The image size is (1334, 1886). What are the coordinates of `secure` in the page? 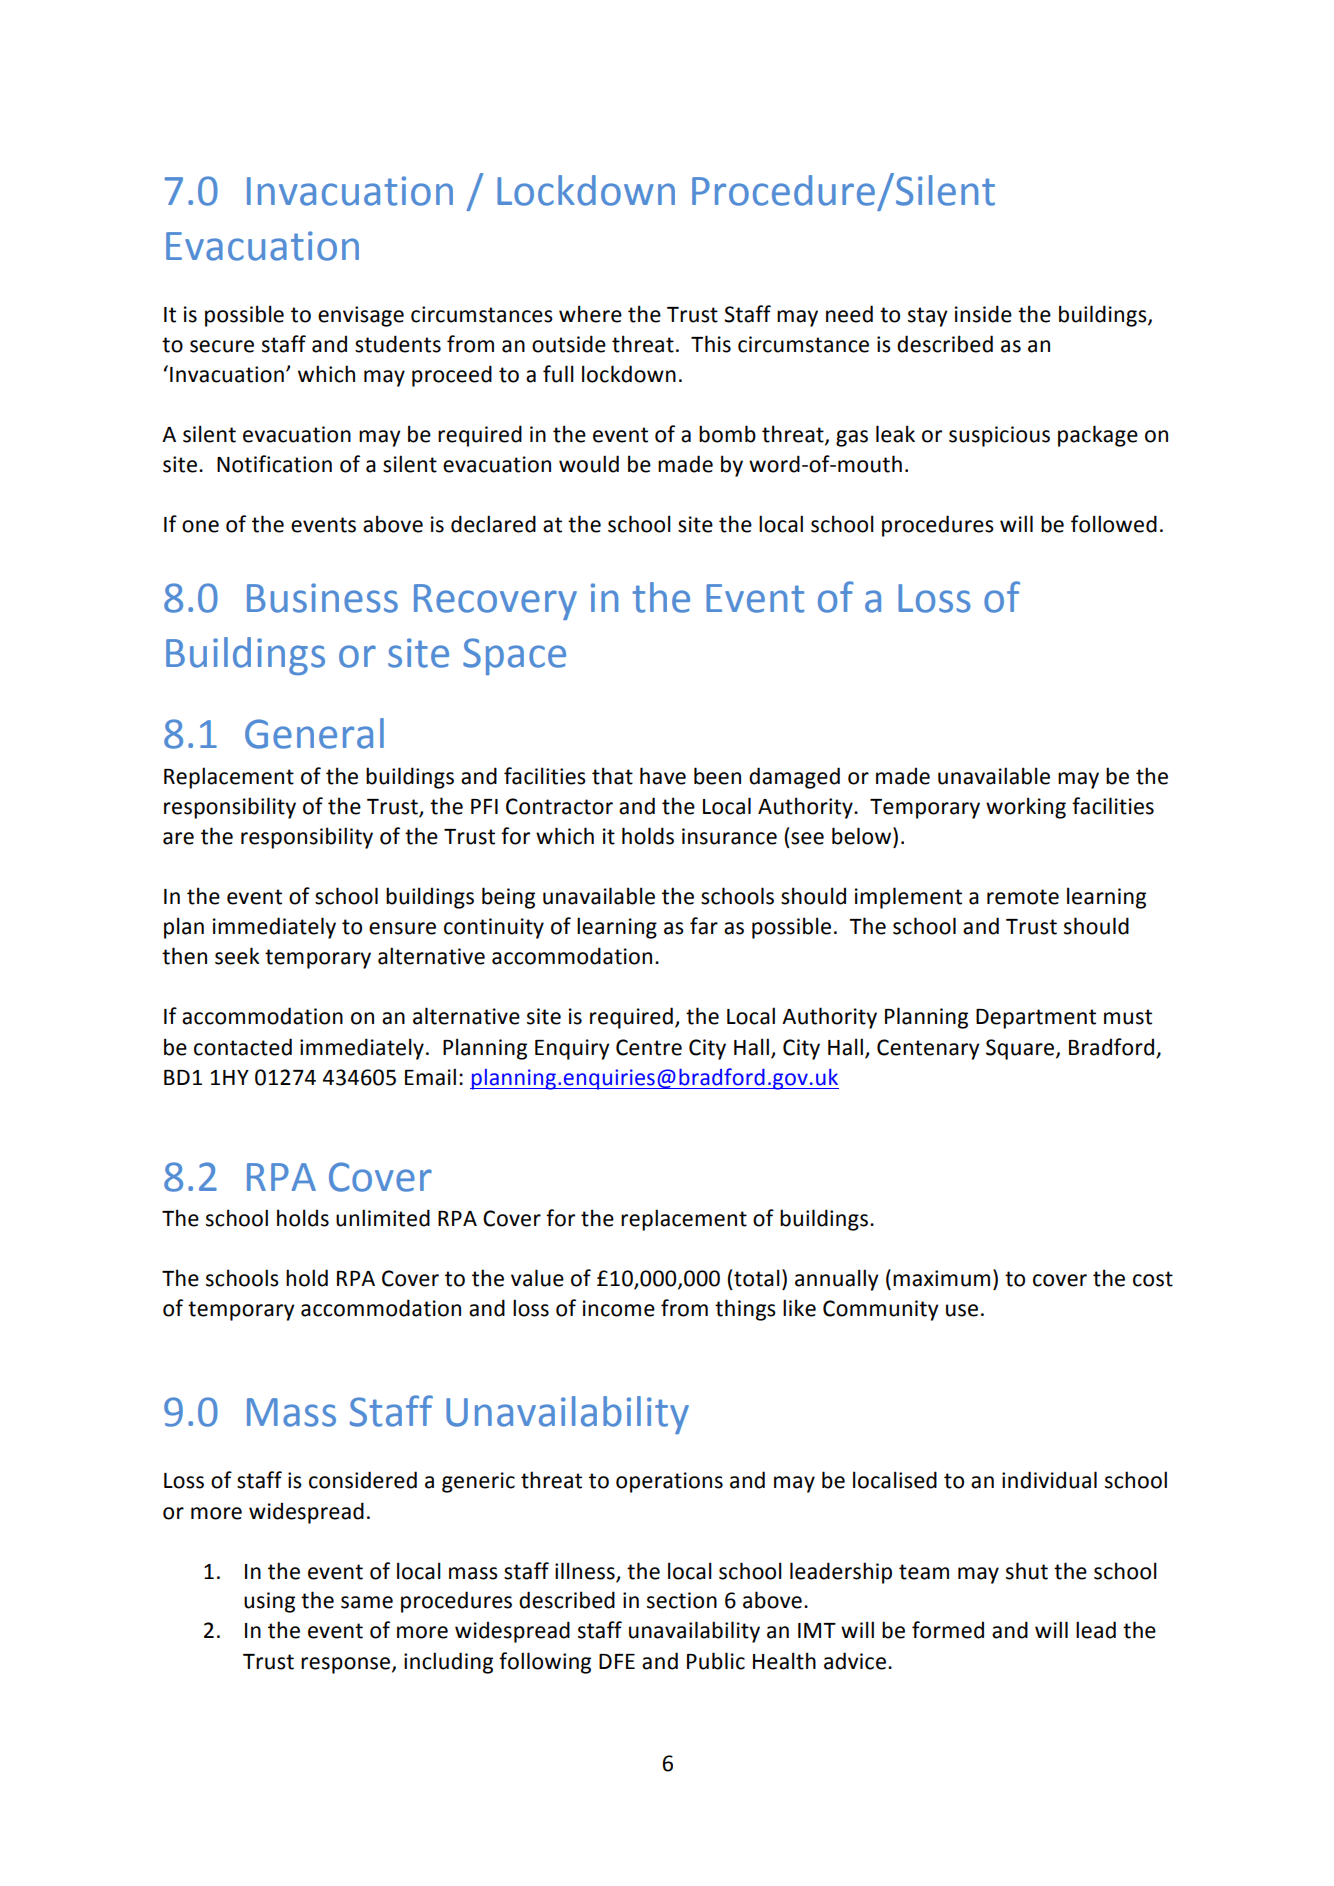 It's located at (222, 346).
